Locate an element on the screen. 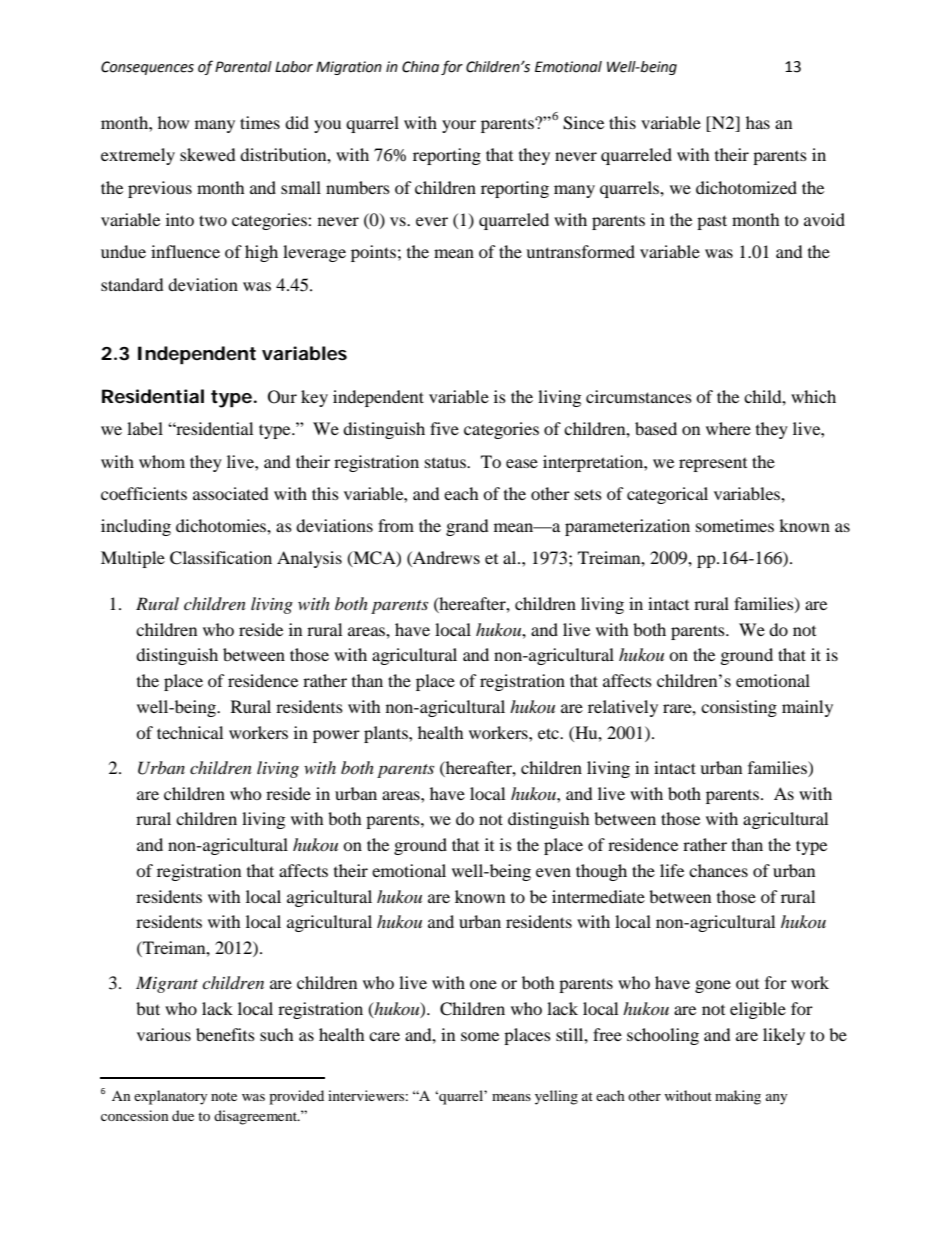 This screenshot has width=952, height=1233. how is located at coordinates (173, 122).
